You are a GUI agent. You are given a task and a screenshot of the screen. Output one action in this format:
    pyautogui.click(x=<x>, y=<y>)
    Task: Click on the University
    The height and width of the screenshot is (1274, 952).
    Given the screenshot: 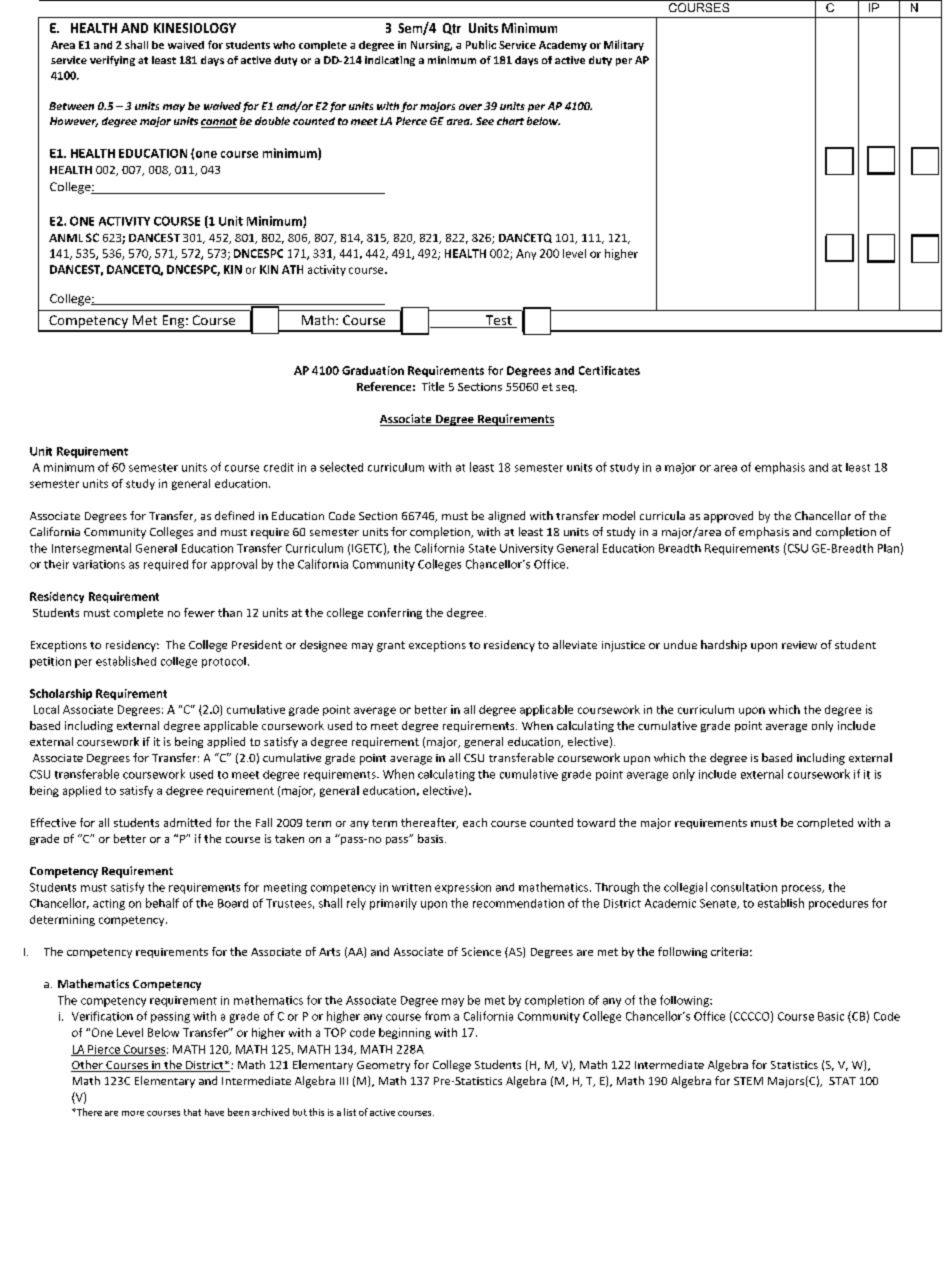 What is the action you would take?
    pyautogui.click(x=526, y=549)
